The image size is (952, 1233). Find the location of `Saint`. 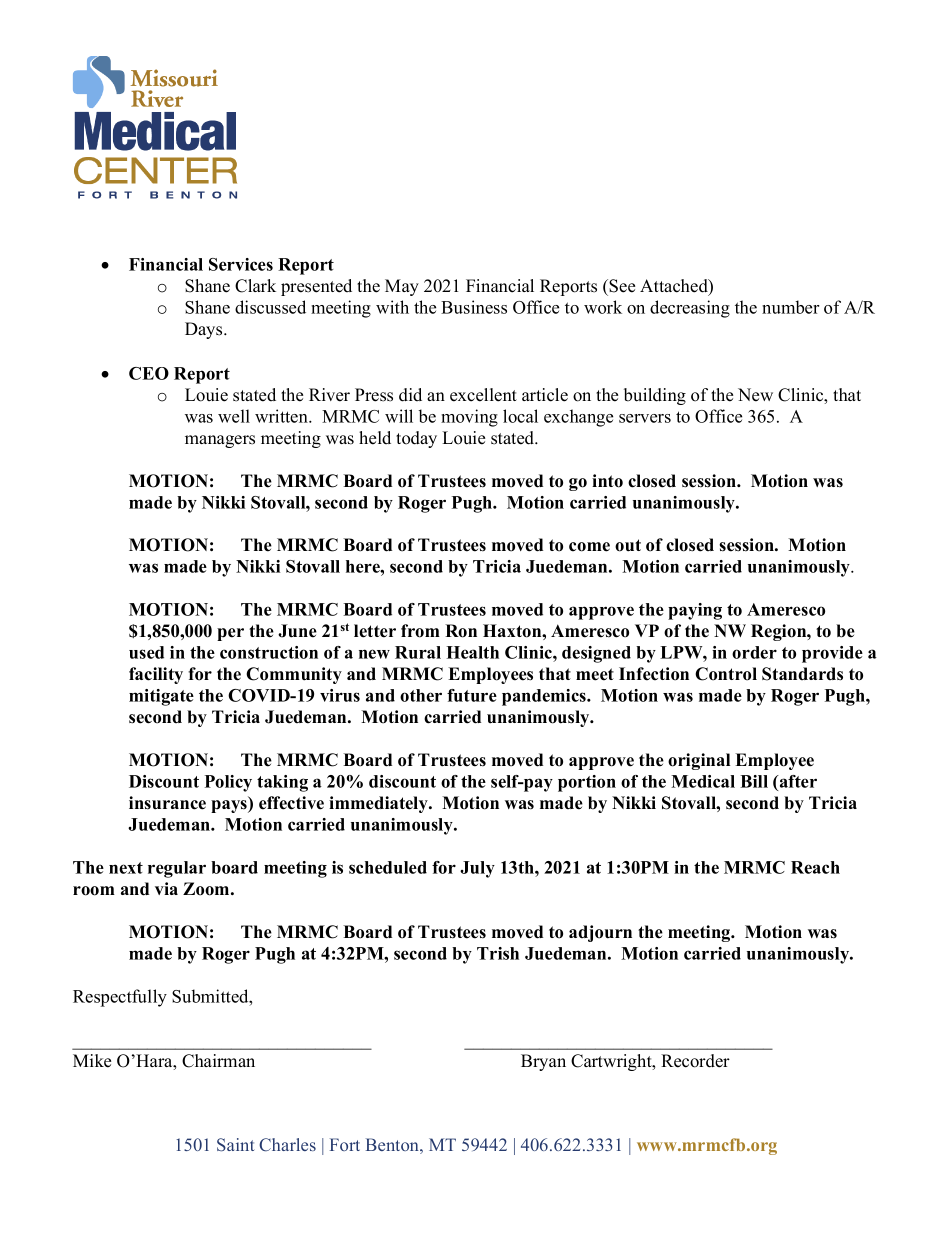

Saint is located at coordinates (236, 1145).
